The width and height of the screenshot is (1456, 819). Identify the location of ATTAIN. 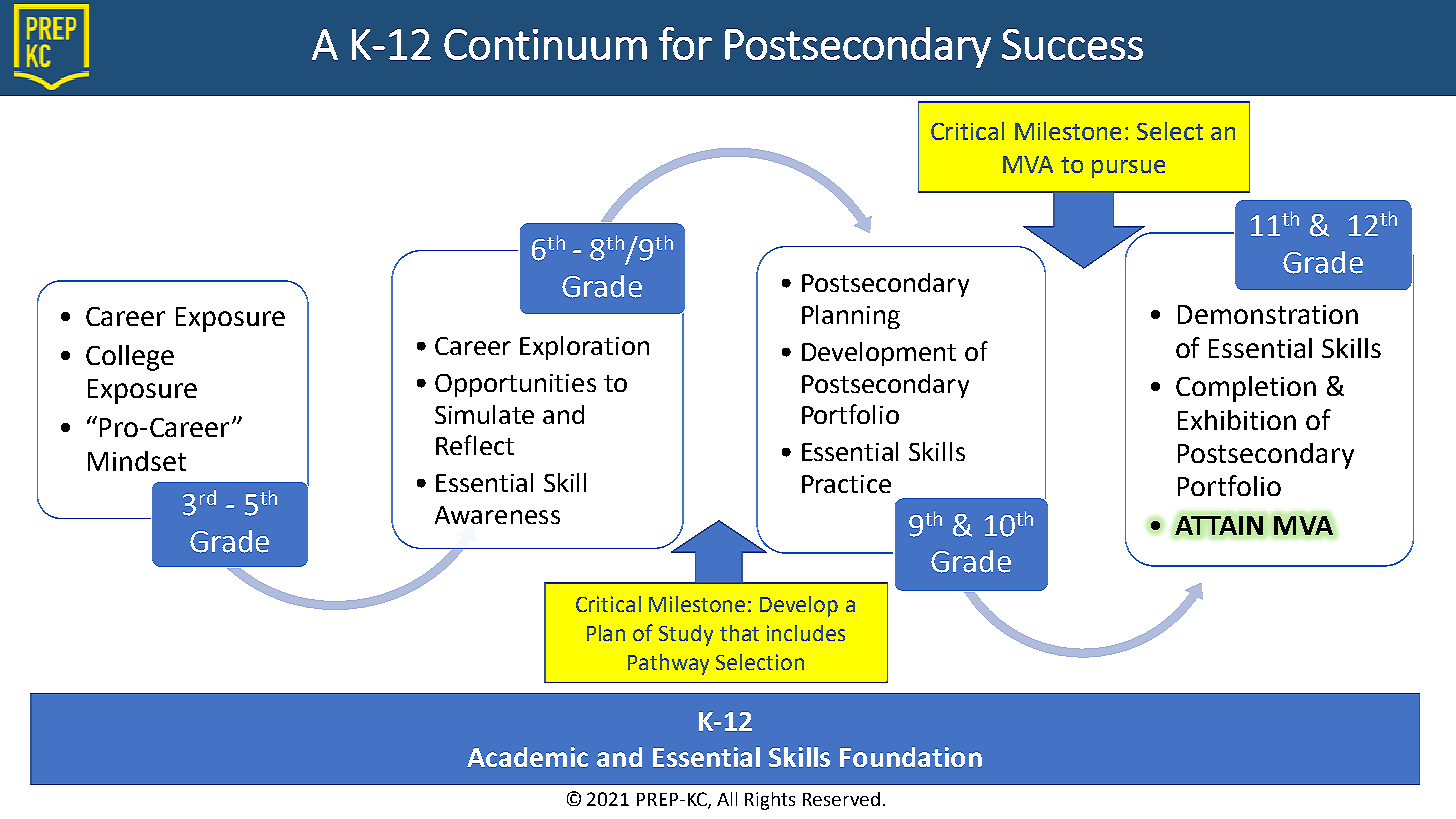
(1219, 525).
